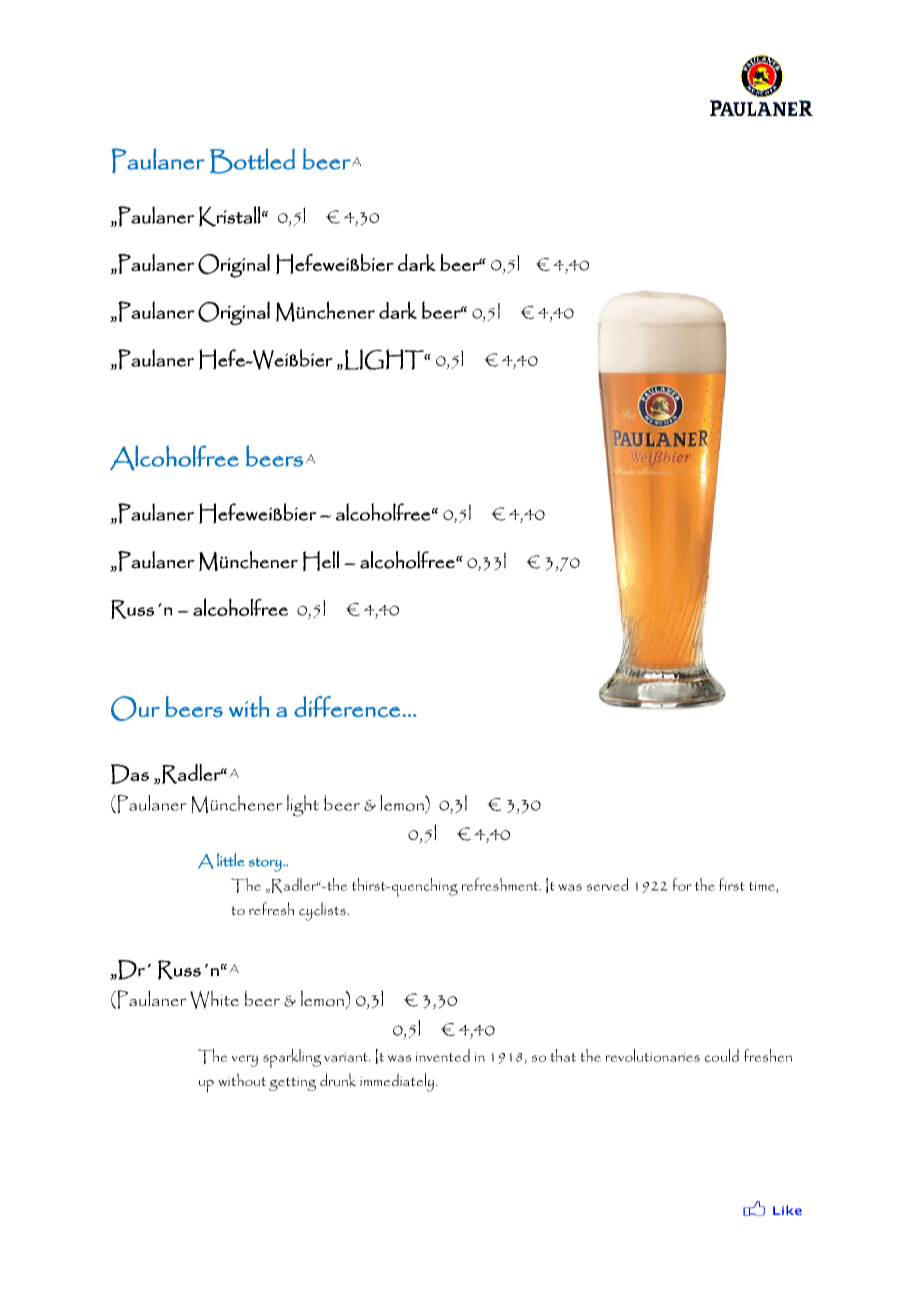 The image size is (924, 1308). I want to click on very, so click(245, 1061).
